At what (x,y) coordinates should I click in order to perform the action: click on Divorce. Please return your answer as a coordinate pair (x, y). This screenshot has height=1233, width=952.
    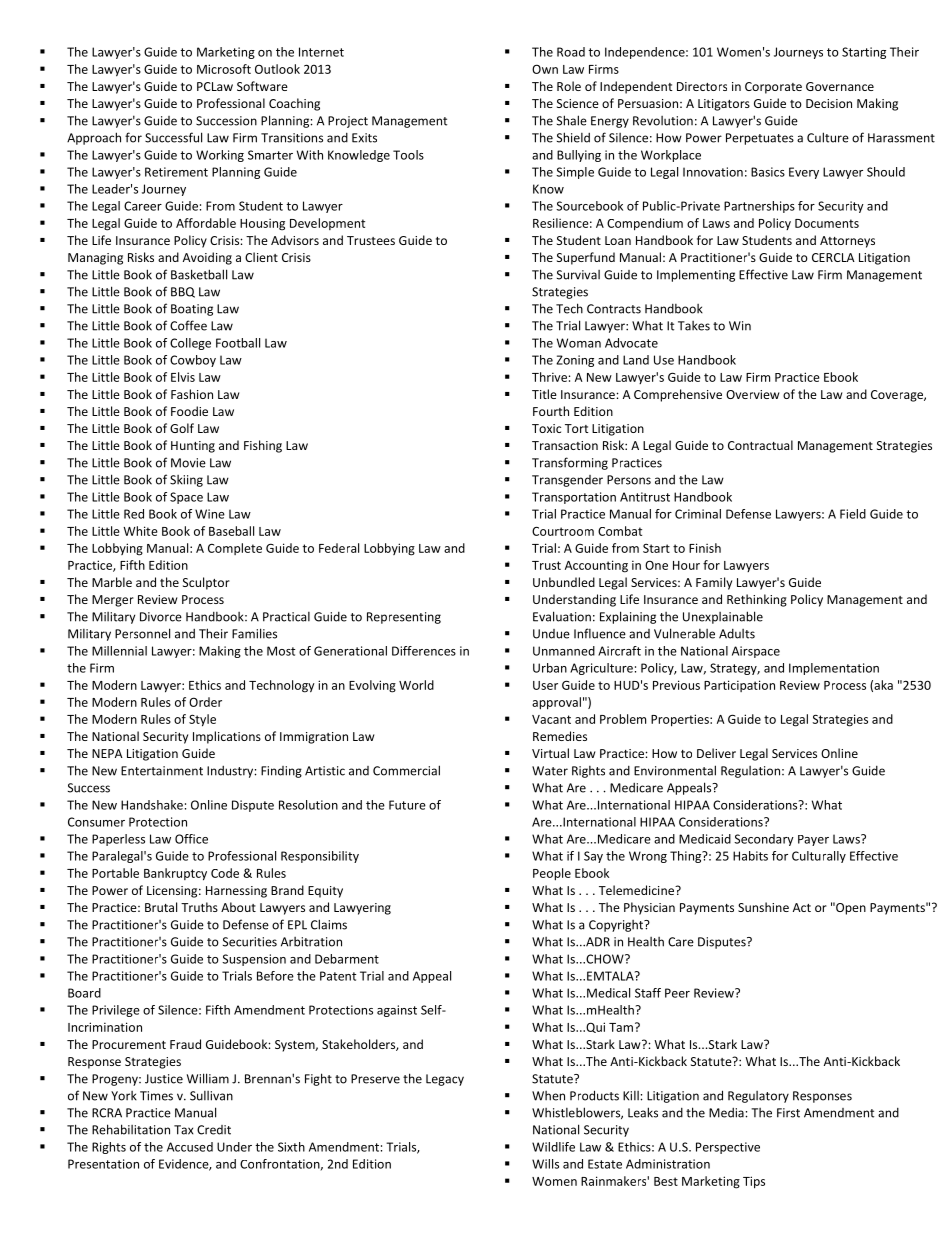
    Looking at the image, I should click on (161, 617).
